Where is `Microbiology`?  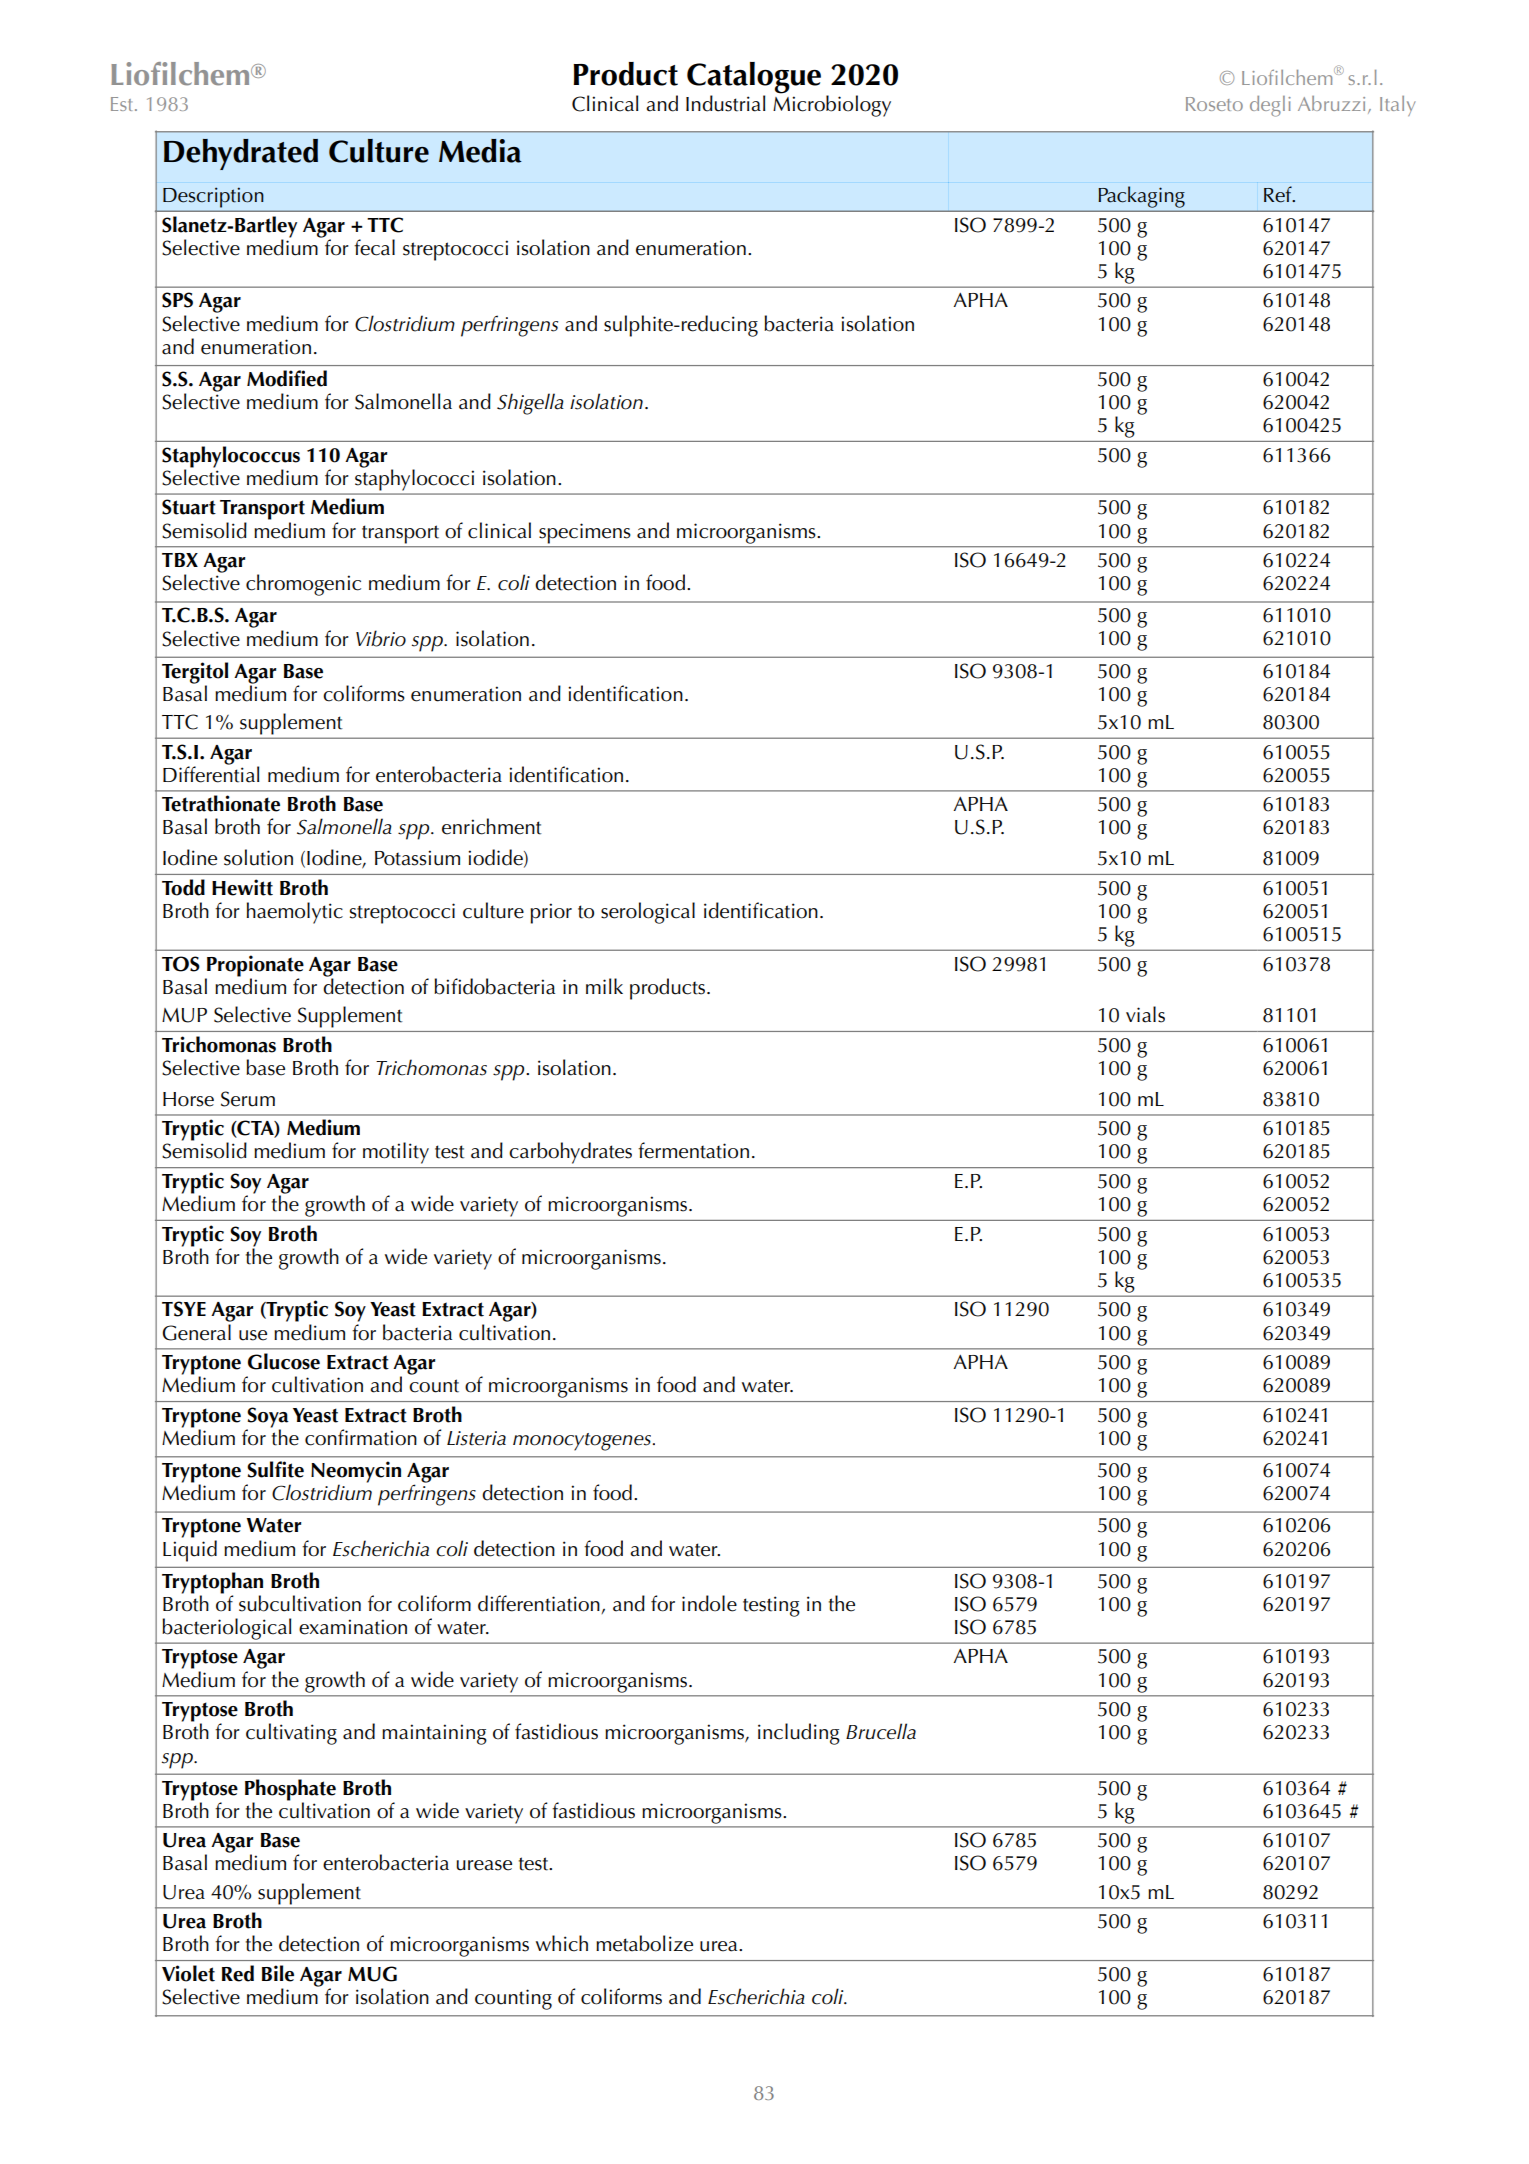 Microbiology is located at coordinates (832, 105).
